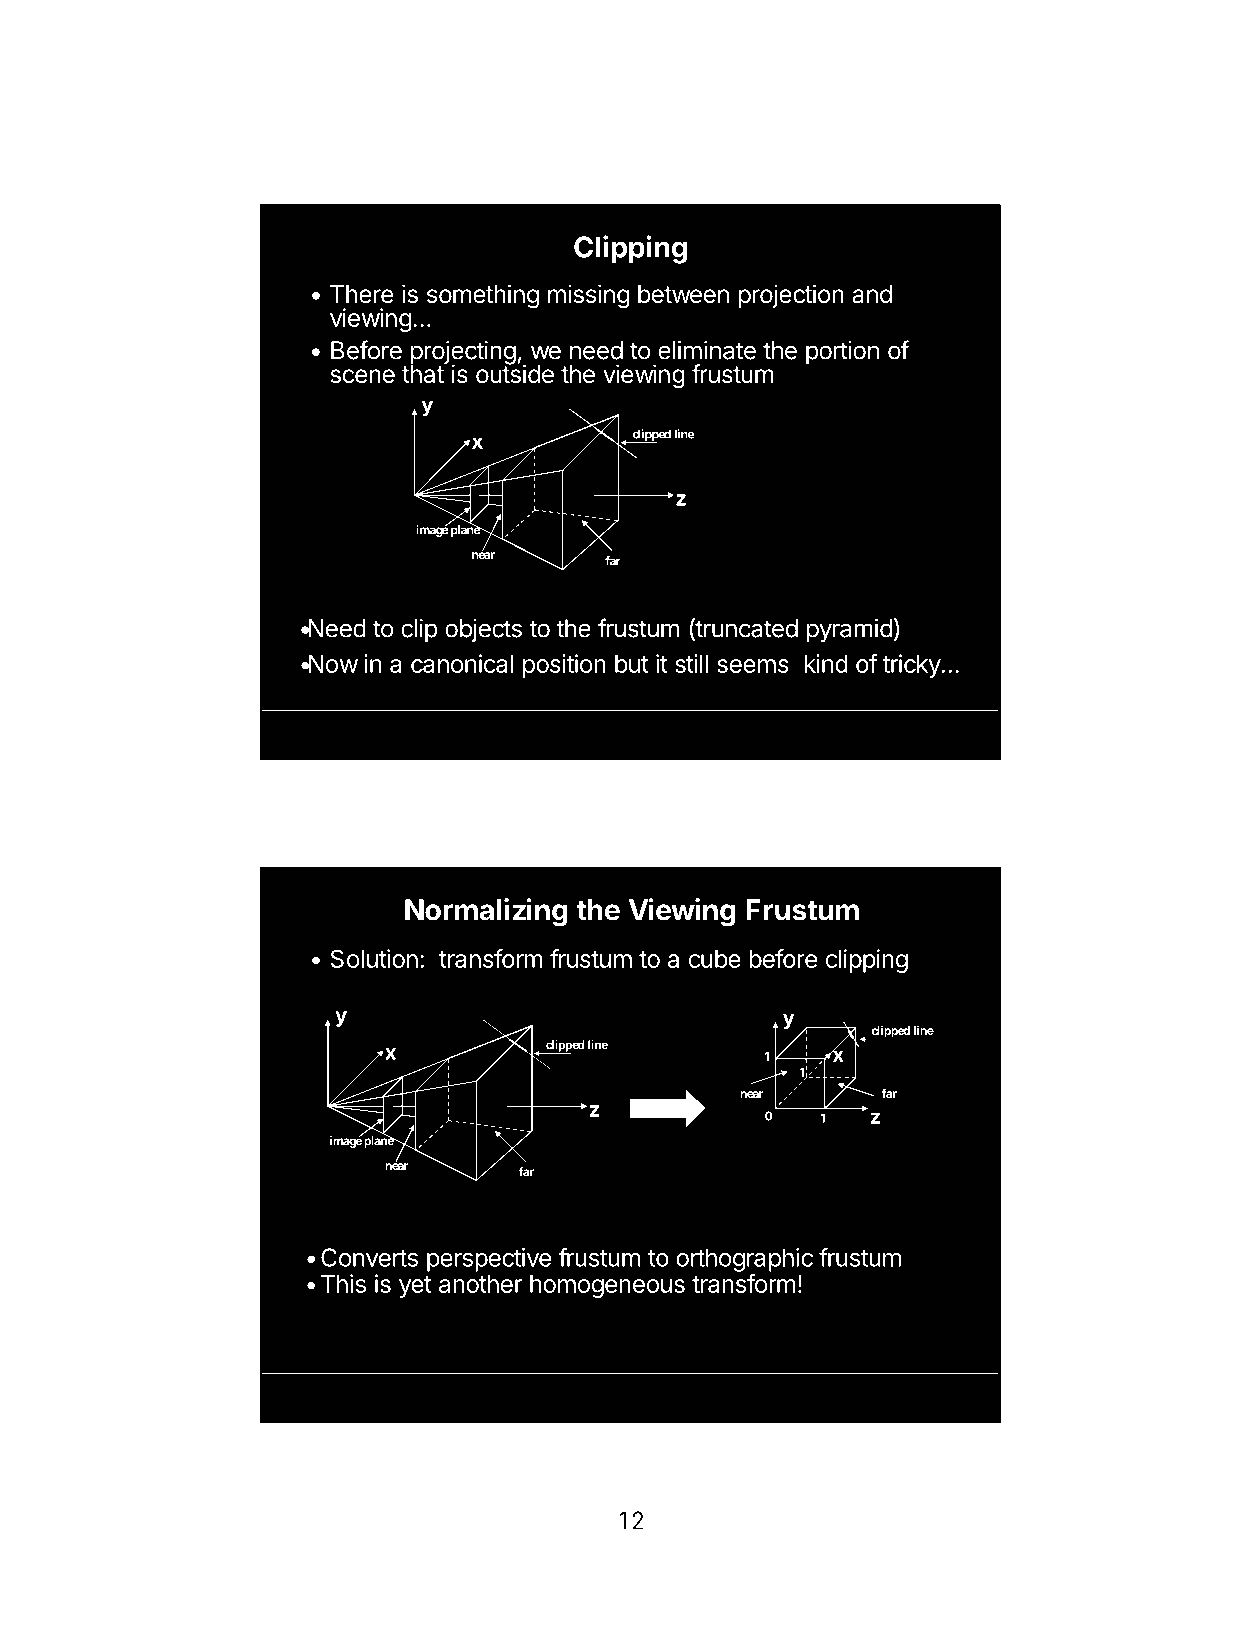 This document has width=1259, height=1630. What do you see at coordinates (607, 1286) in the document?
I see `homogeneous` at bounding box center [607, 1286].
